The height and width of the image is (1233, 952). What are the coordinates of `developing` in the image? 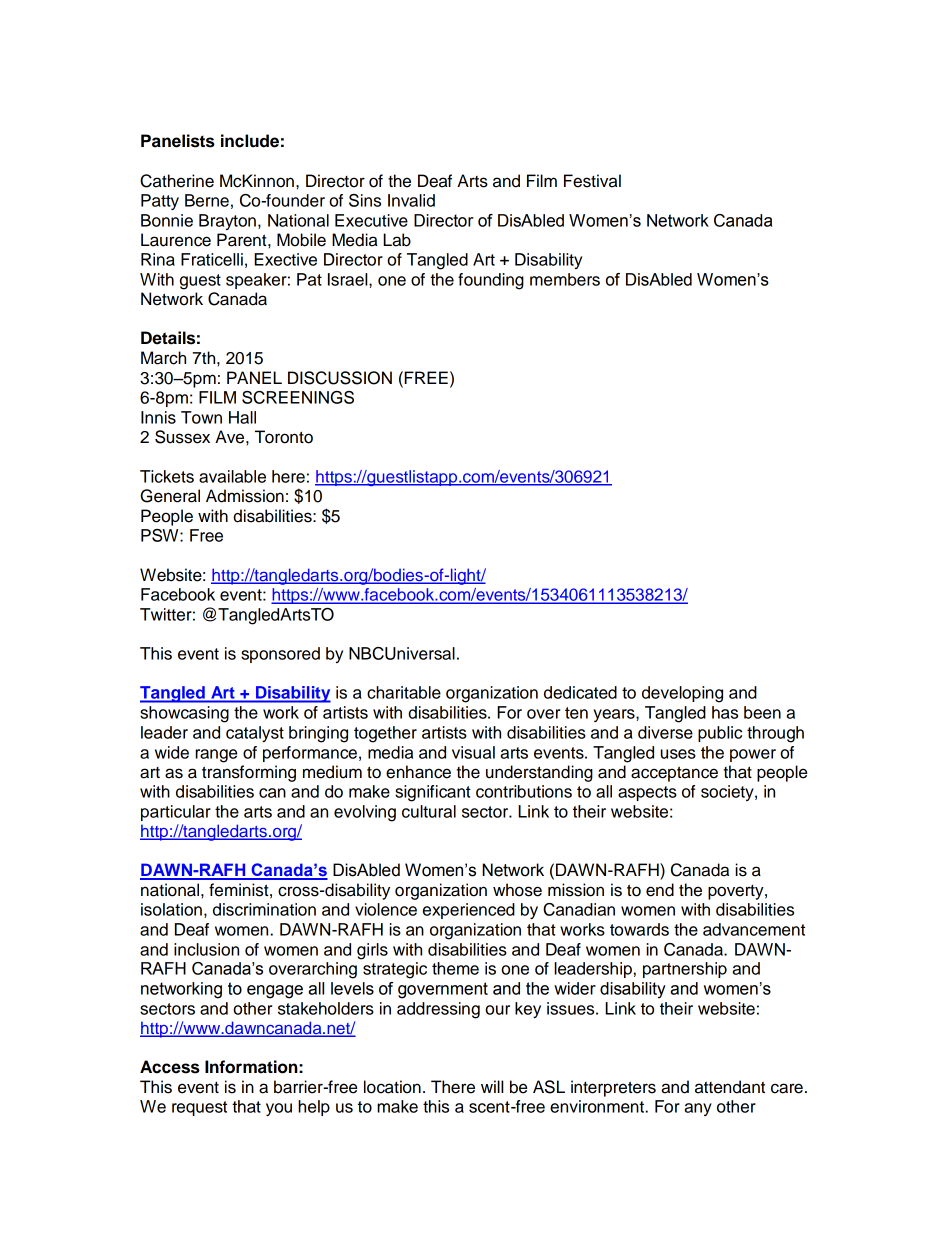 It's located at (682, 694).
